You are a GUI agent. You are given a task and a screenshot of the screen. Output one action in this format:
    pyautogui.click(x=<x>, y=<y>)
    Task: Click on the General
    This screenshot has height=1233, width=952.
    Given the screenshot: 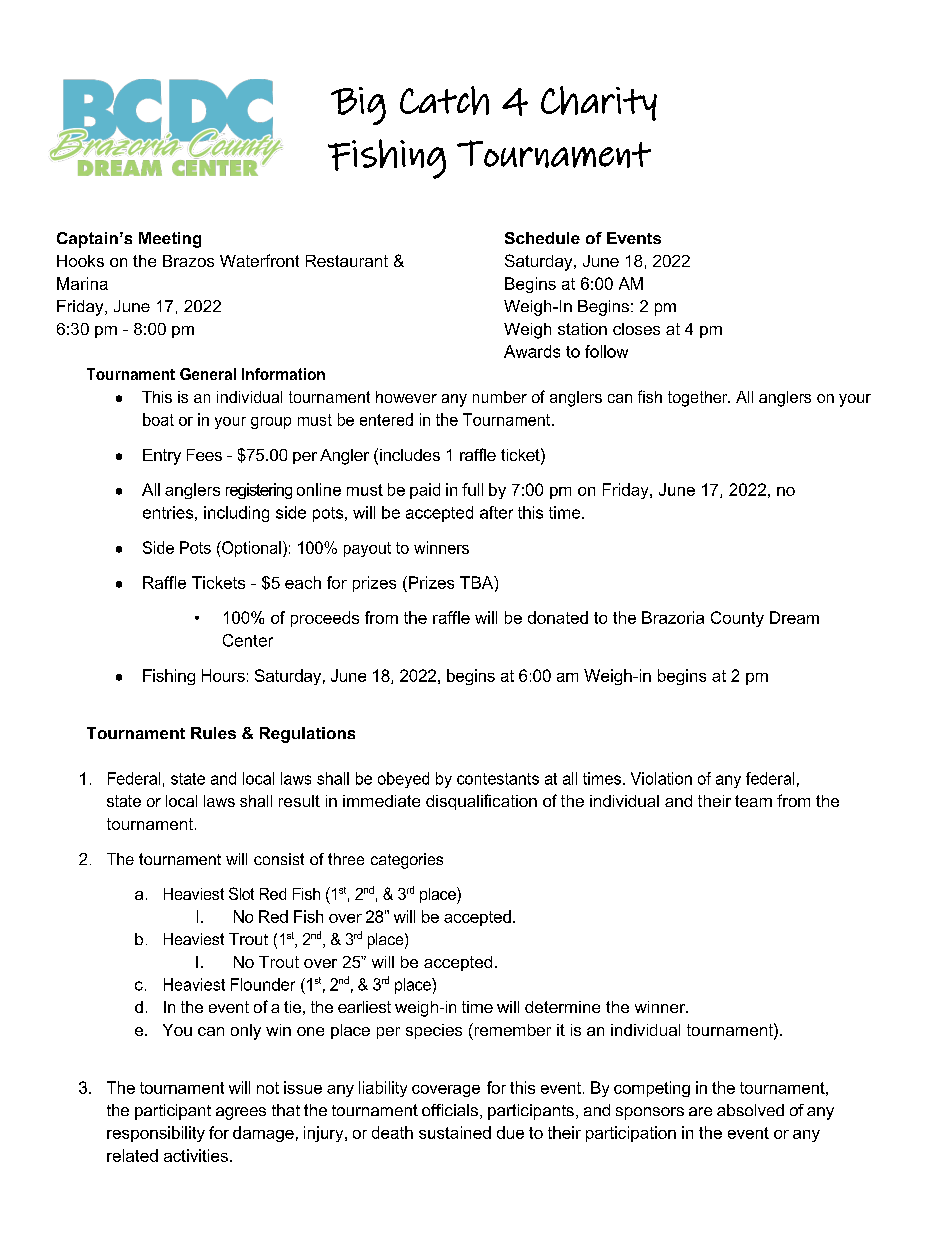 What is the action you would take?
    pyautogui.click(x=208, y=374)
